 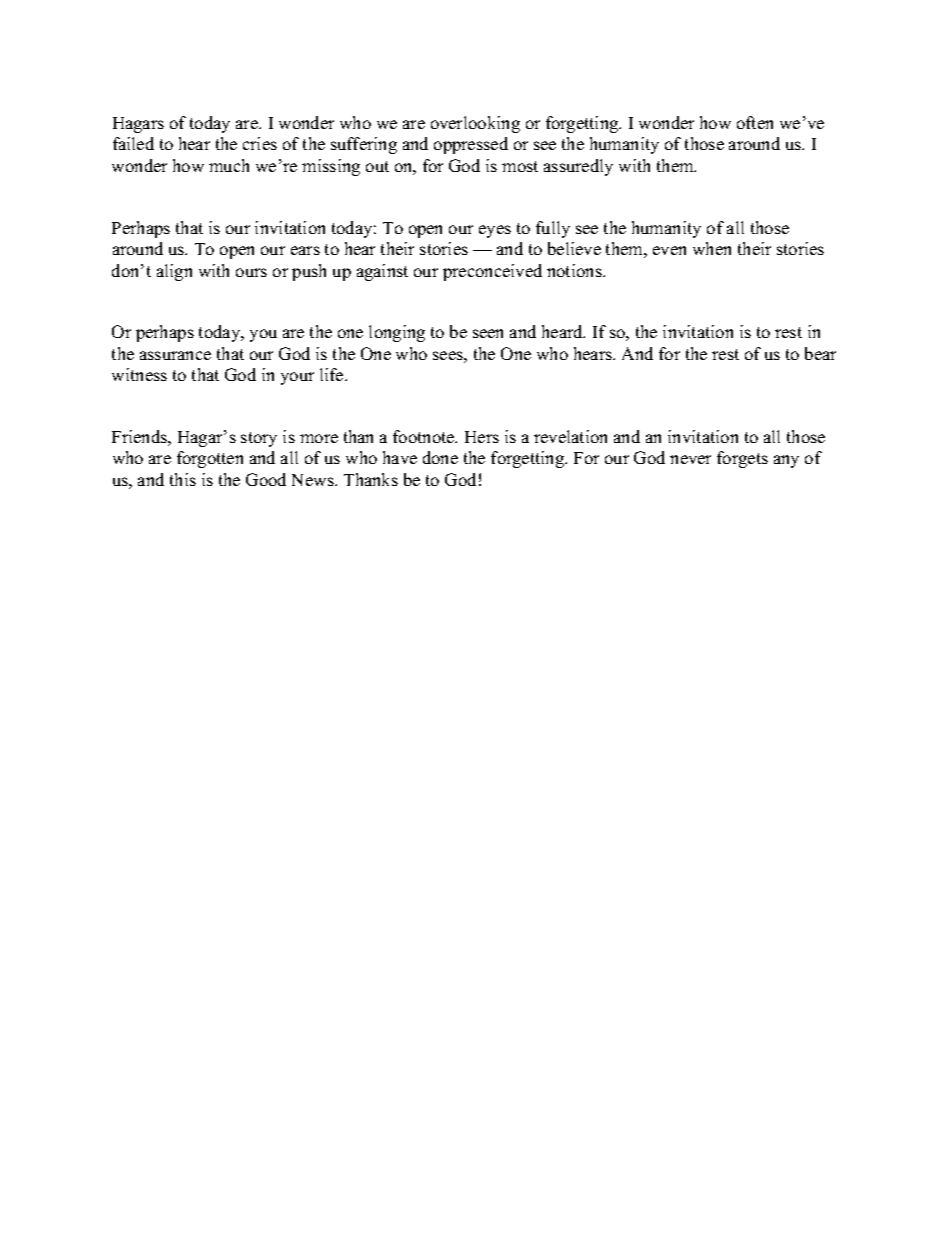 What do you see at coordinates (669, 250) in the screenshot?
I see `even` at bounding box center [669, 250].
